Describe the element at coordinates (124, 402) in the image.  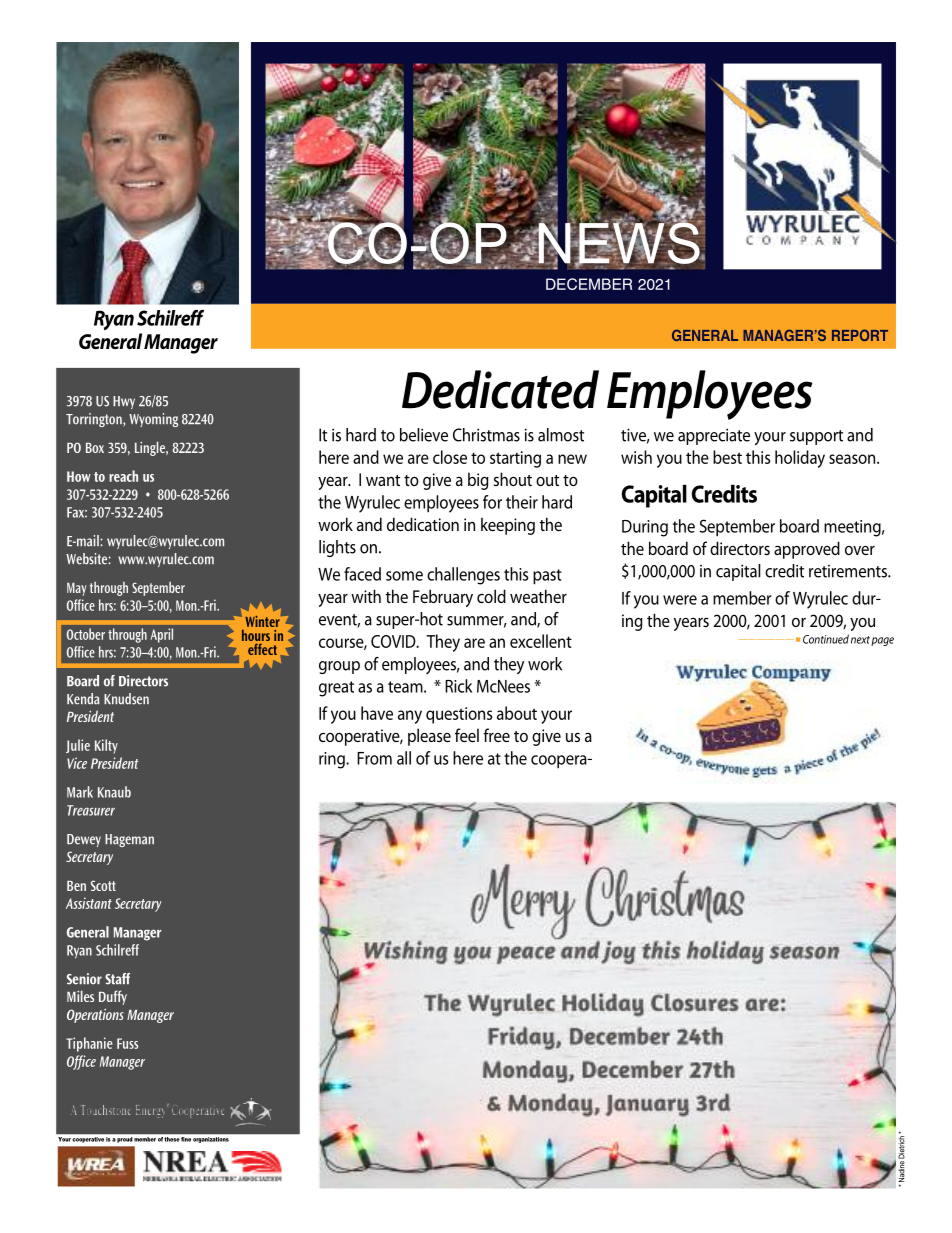
I see `Hwy` at that location.
